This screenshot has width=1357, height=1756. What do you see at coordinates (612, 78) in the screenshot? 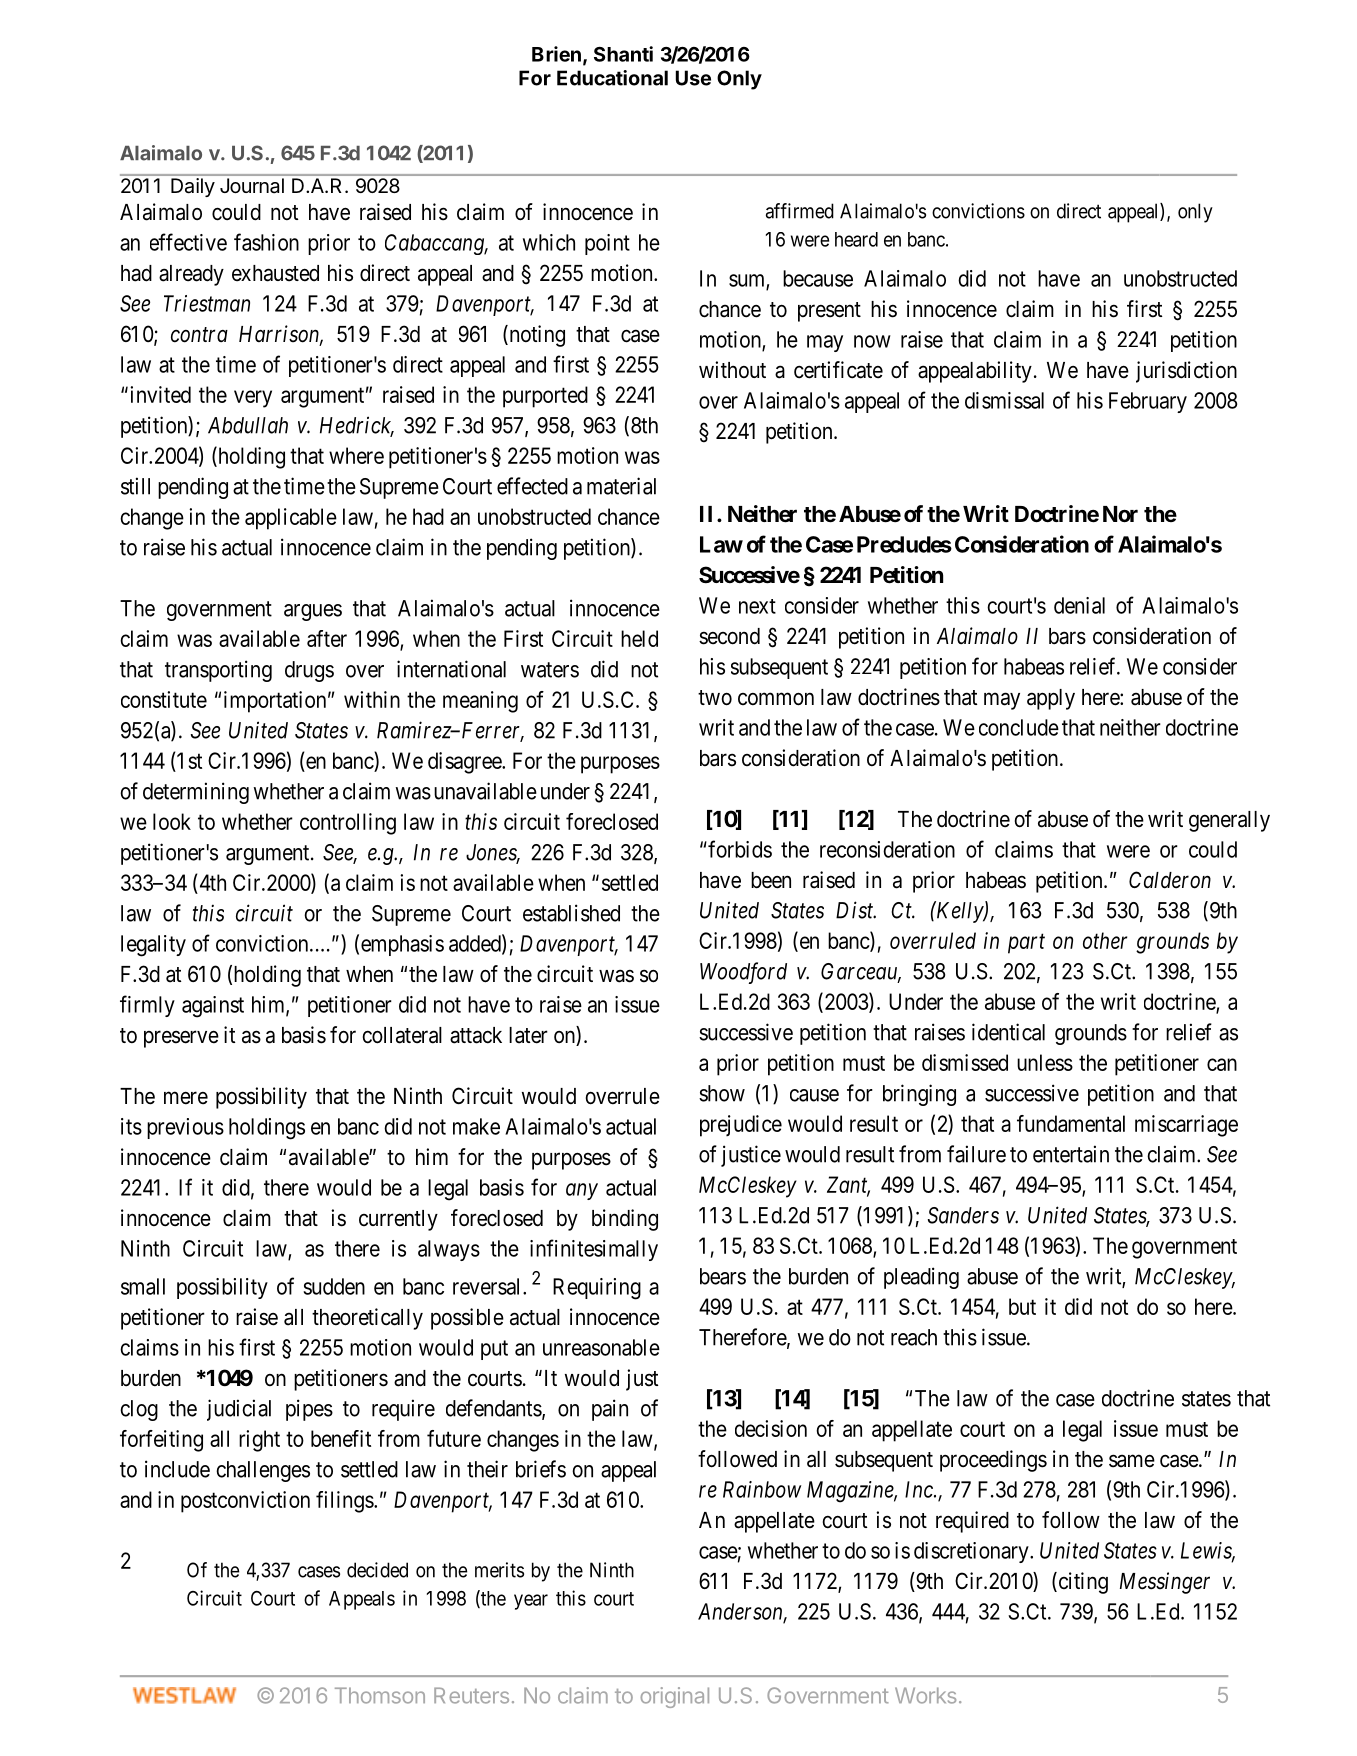
I see `Educational` at bounding box center [612, 78].
